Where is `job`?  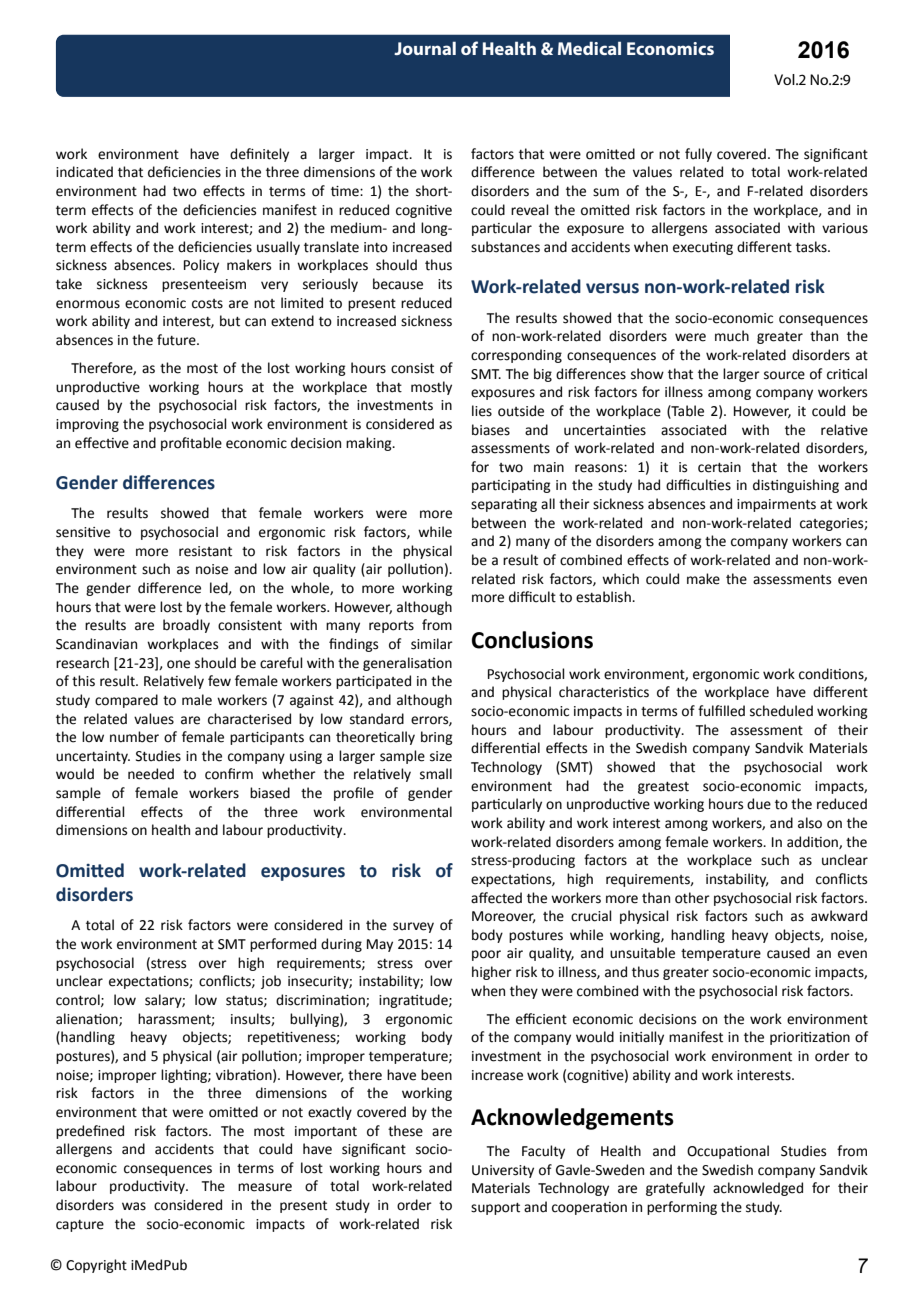
job is located at coordinates (271, 982).
